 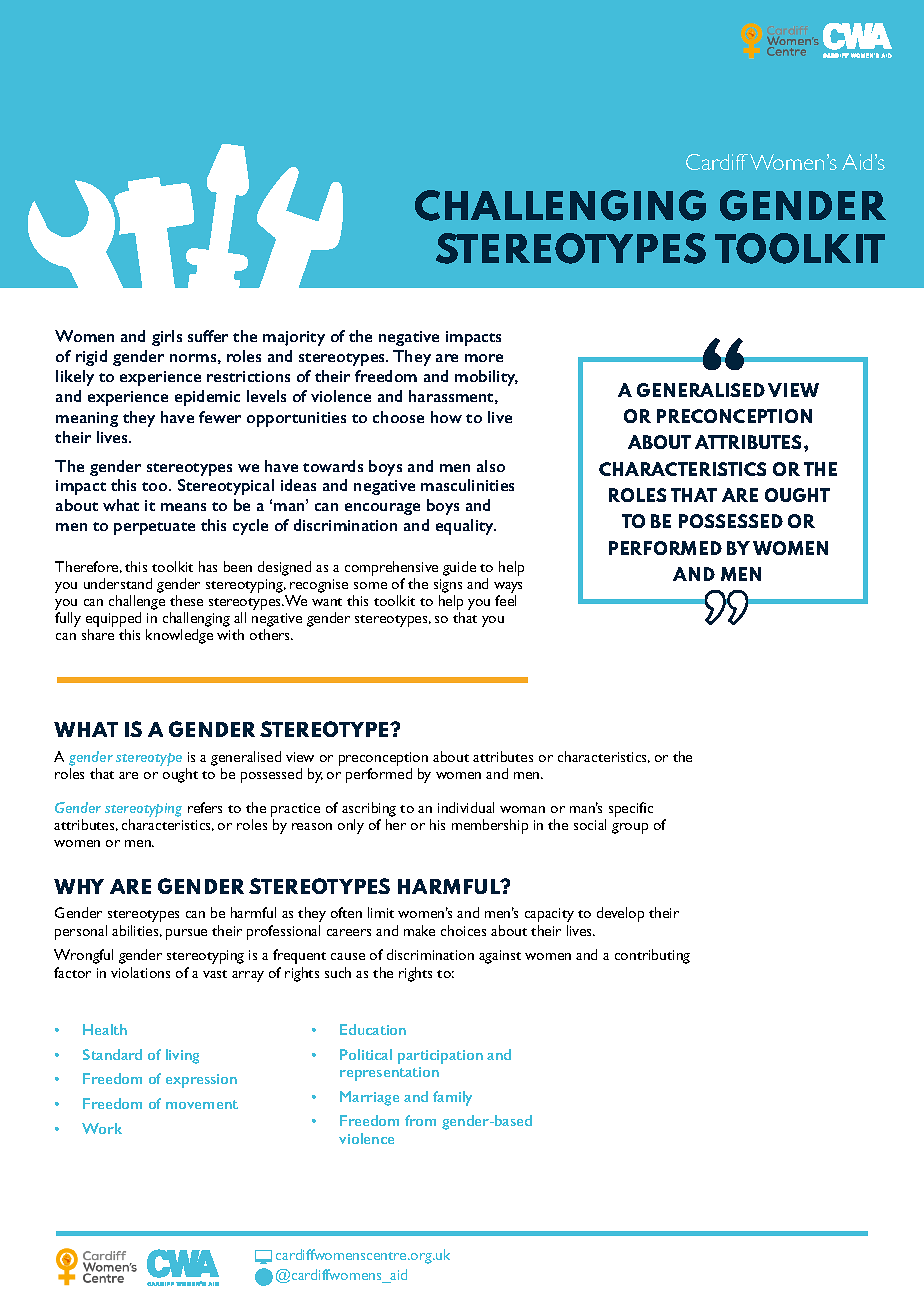 What do you see at coordinates (167, 338) in the screenshot?
I see `girls` at bounding box center [167, 338].
